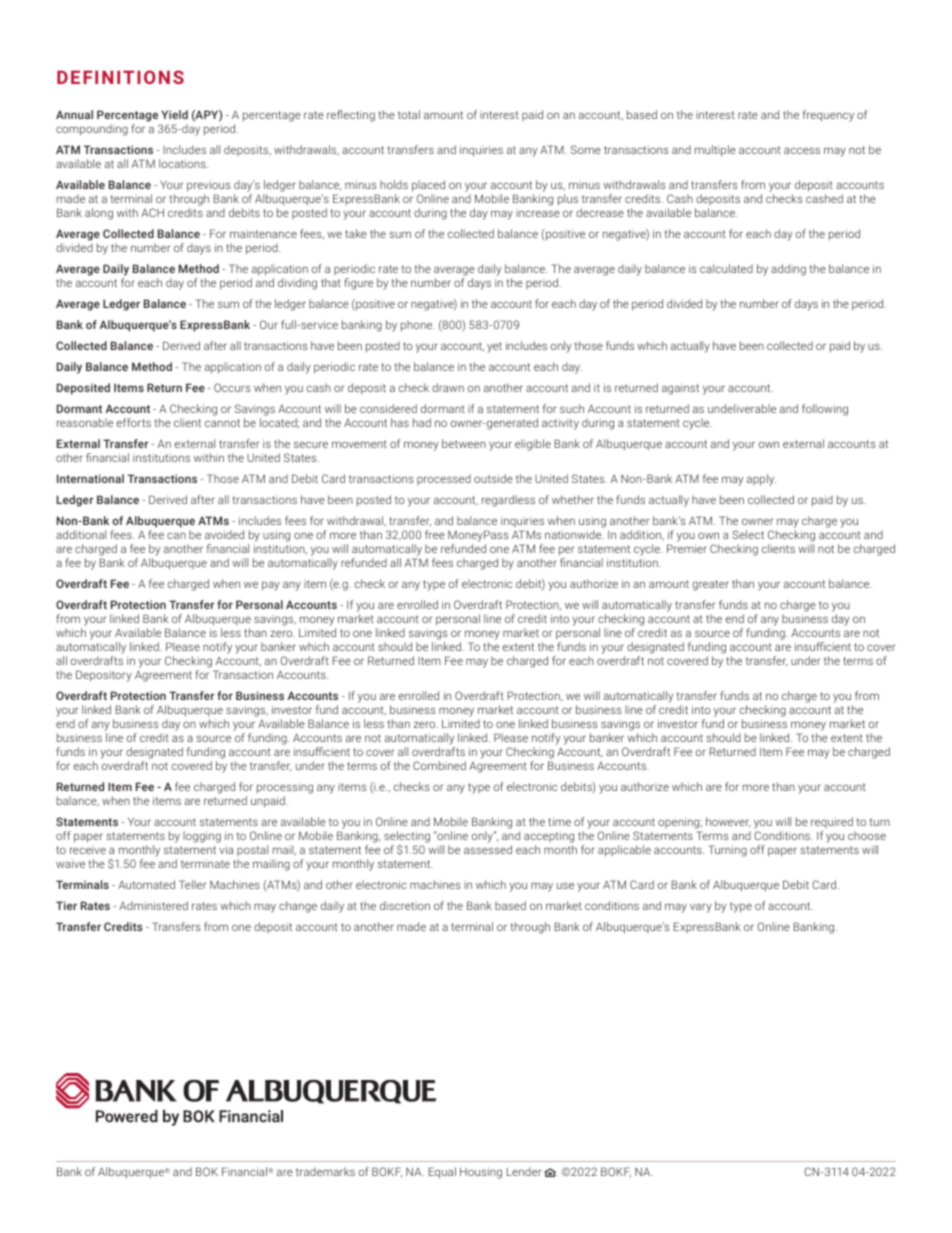 This screenshot has height=1233, width=952. What do you see at coordinates (802, 150) in the screenshot?
I see `access` at bounding box center [802, 150].
